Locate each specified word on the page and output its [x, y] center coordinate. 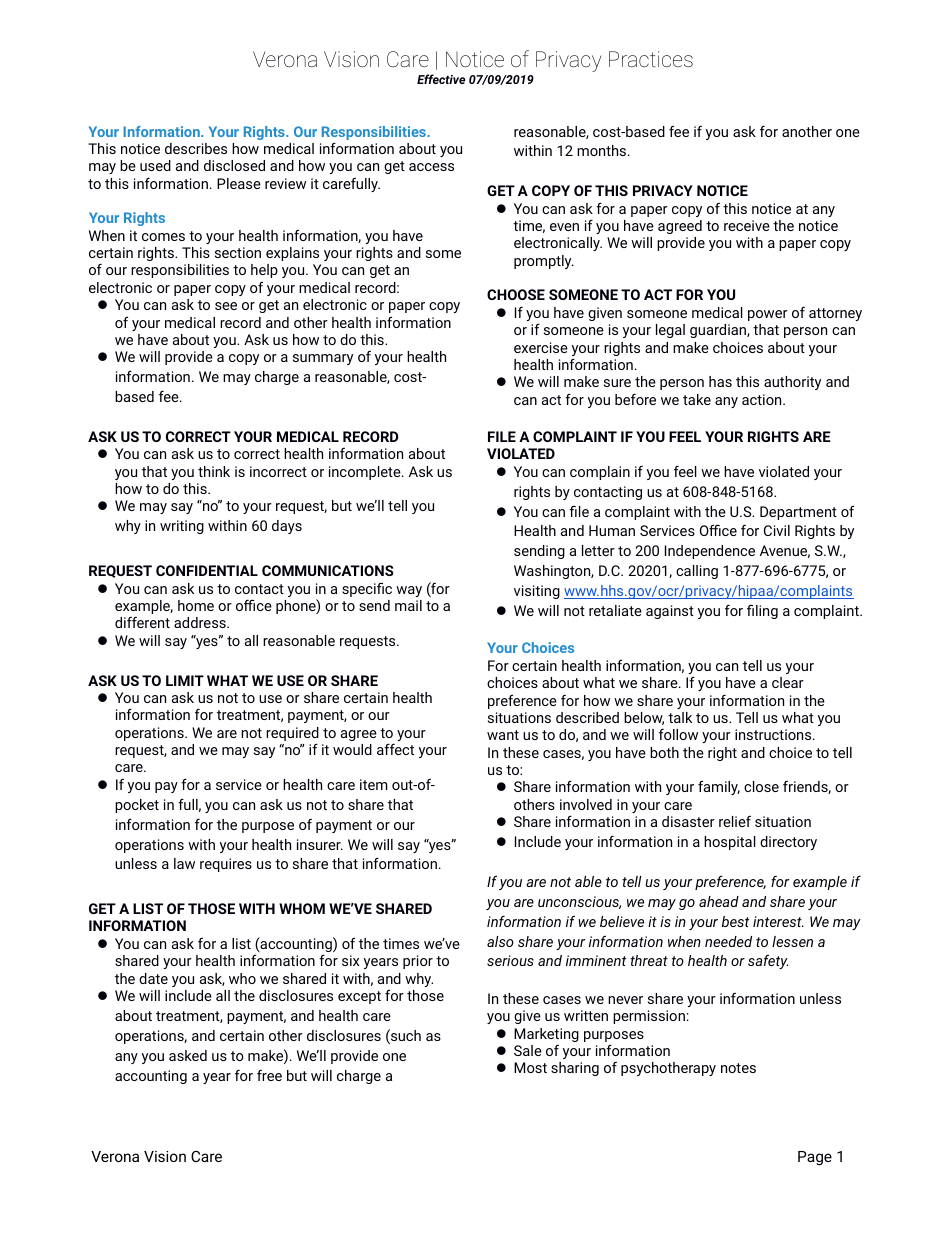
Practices [651, 59]
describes [196, 148]
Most [530, 1067]
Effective [441, 79]
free [269, 1075]
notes [738, 1068]
